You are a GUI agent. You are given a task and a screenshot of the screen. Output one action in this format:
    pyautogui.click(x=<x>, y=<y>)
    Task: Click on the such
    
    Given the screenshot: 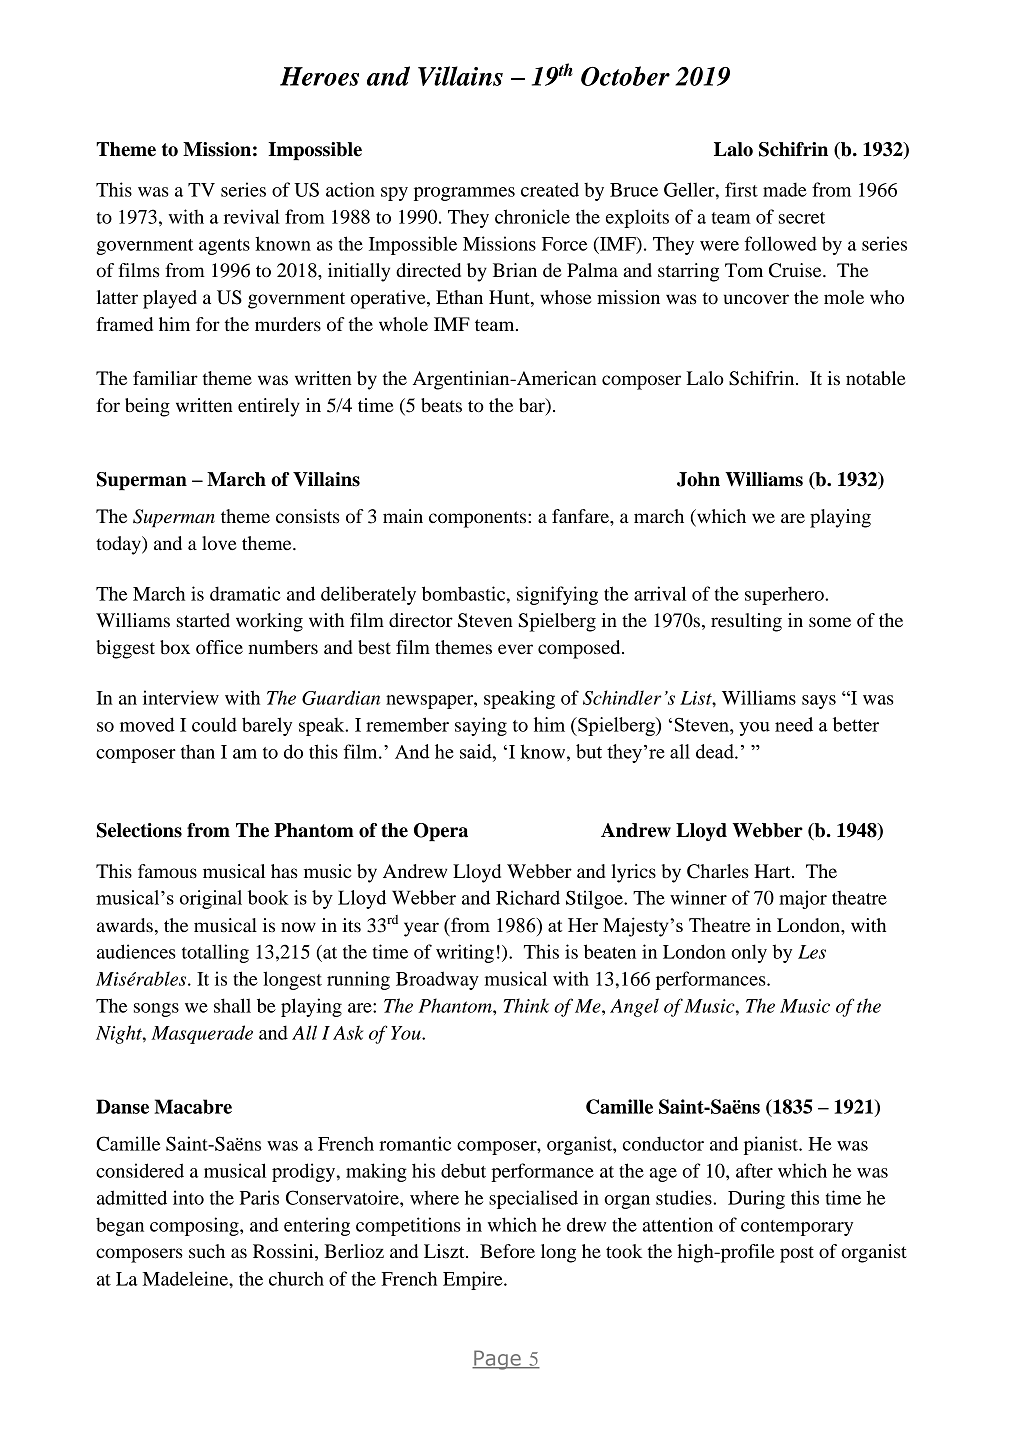 What is the action you would take?
    pyautogui.click(x=207, y=1251)
